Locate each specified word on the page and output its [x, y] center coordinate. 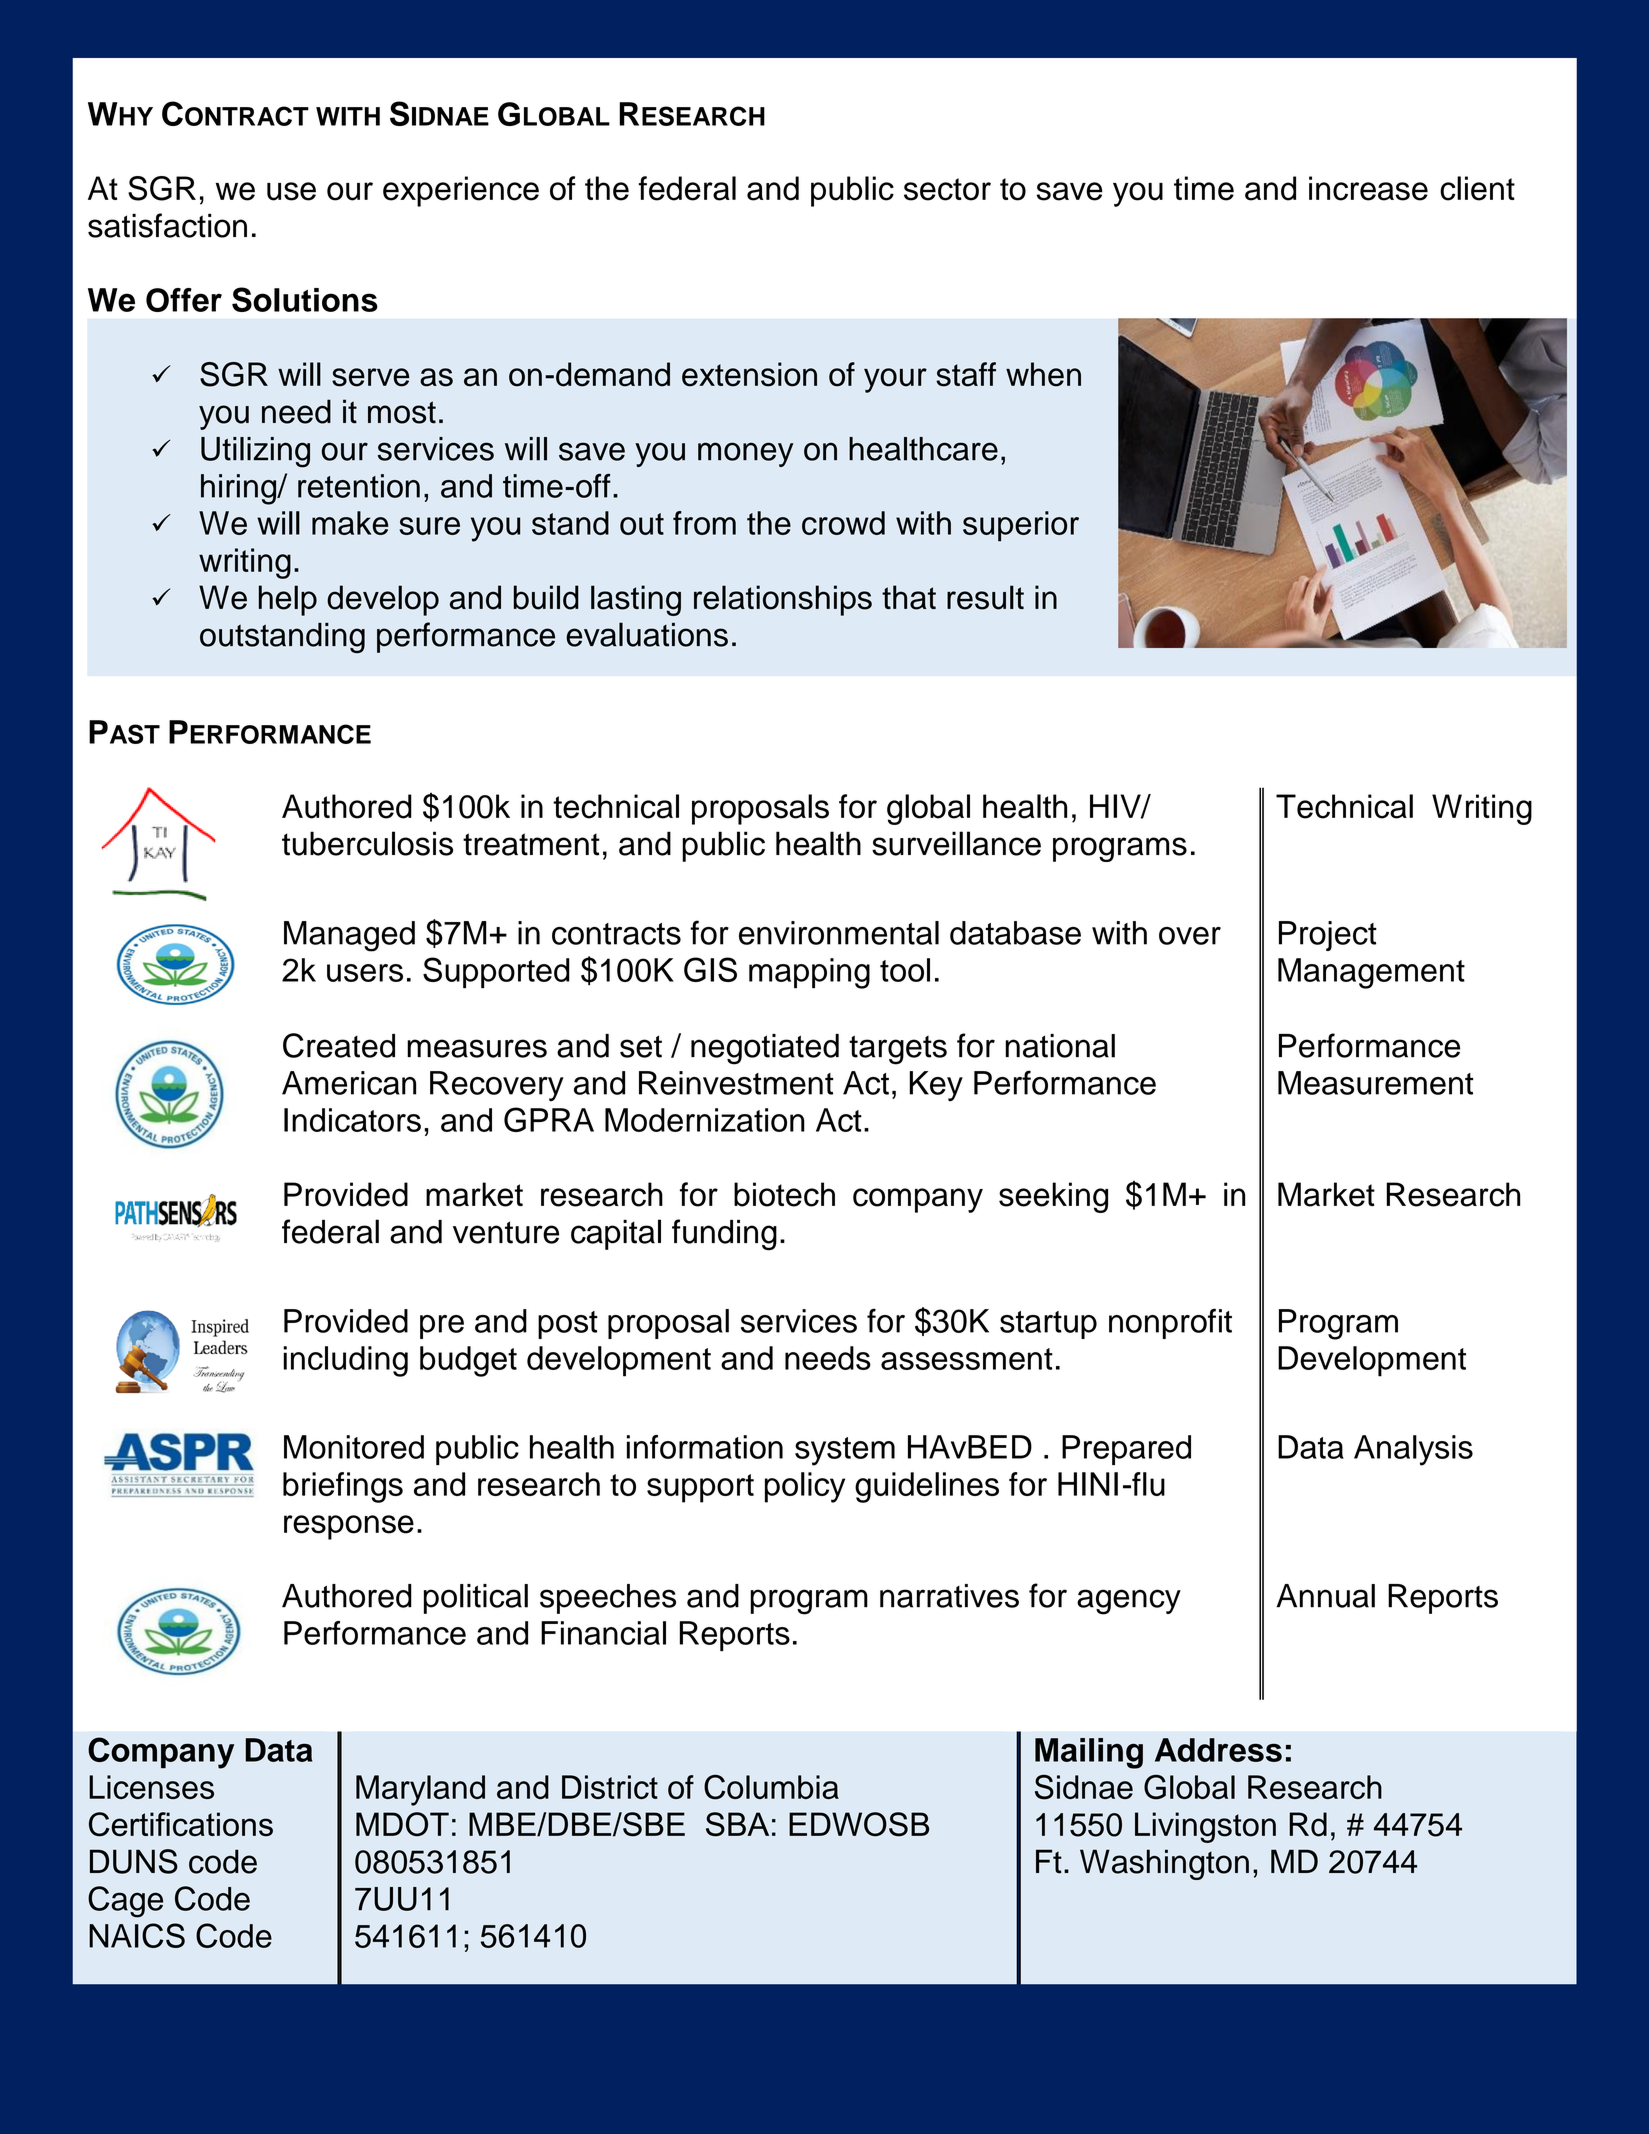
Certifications [181, 1824]
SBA [737, 1824]
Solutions [305, 299]
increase [1368, 188]
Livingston [1205, 1827]
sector [947, 189]
